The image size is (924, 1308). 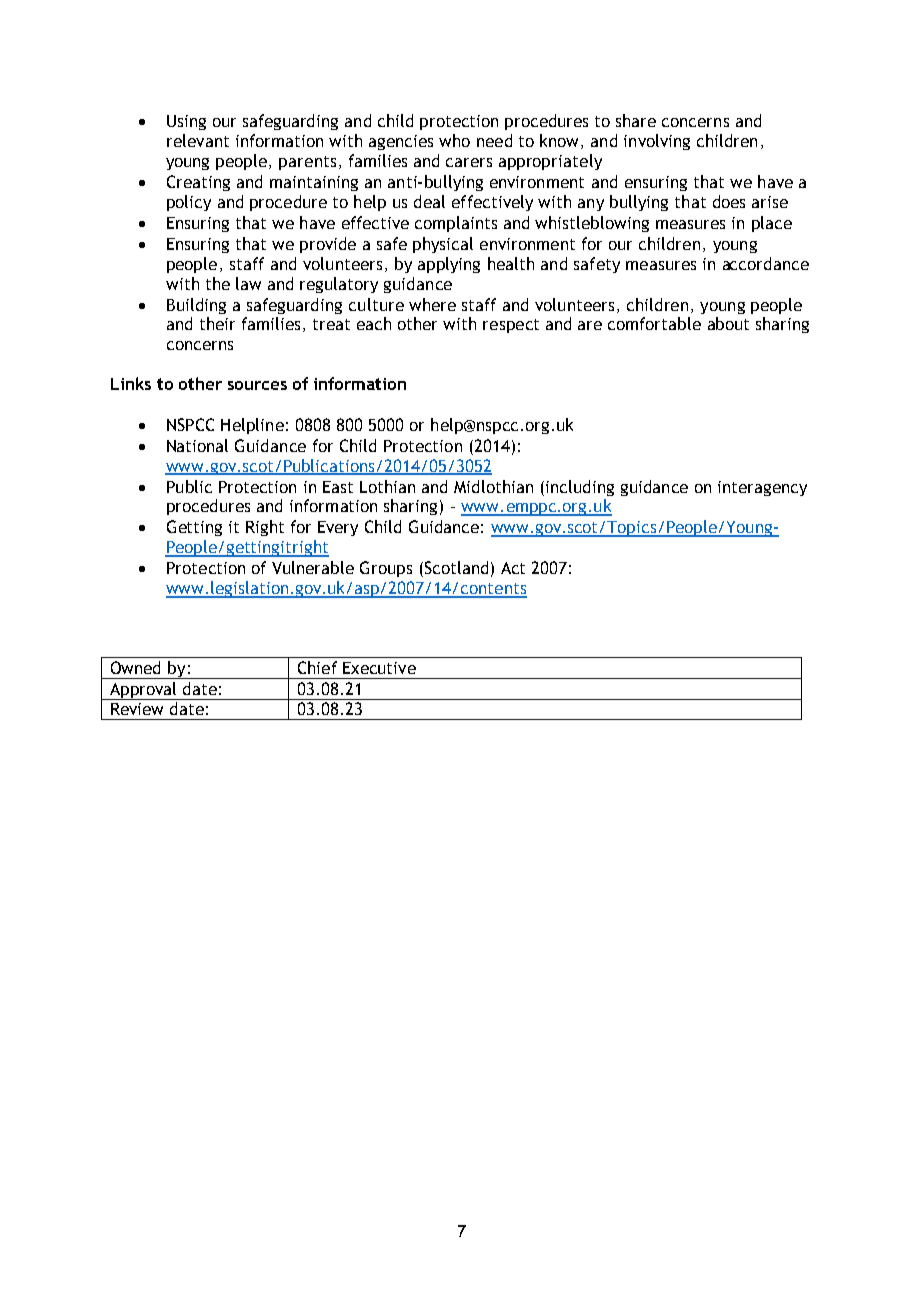 What do you see at coordinates (454, 140) in the image?
I see `who` at bounding box center [454, 140].
